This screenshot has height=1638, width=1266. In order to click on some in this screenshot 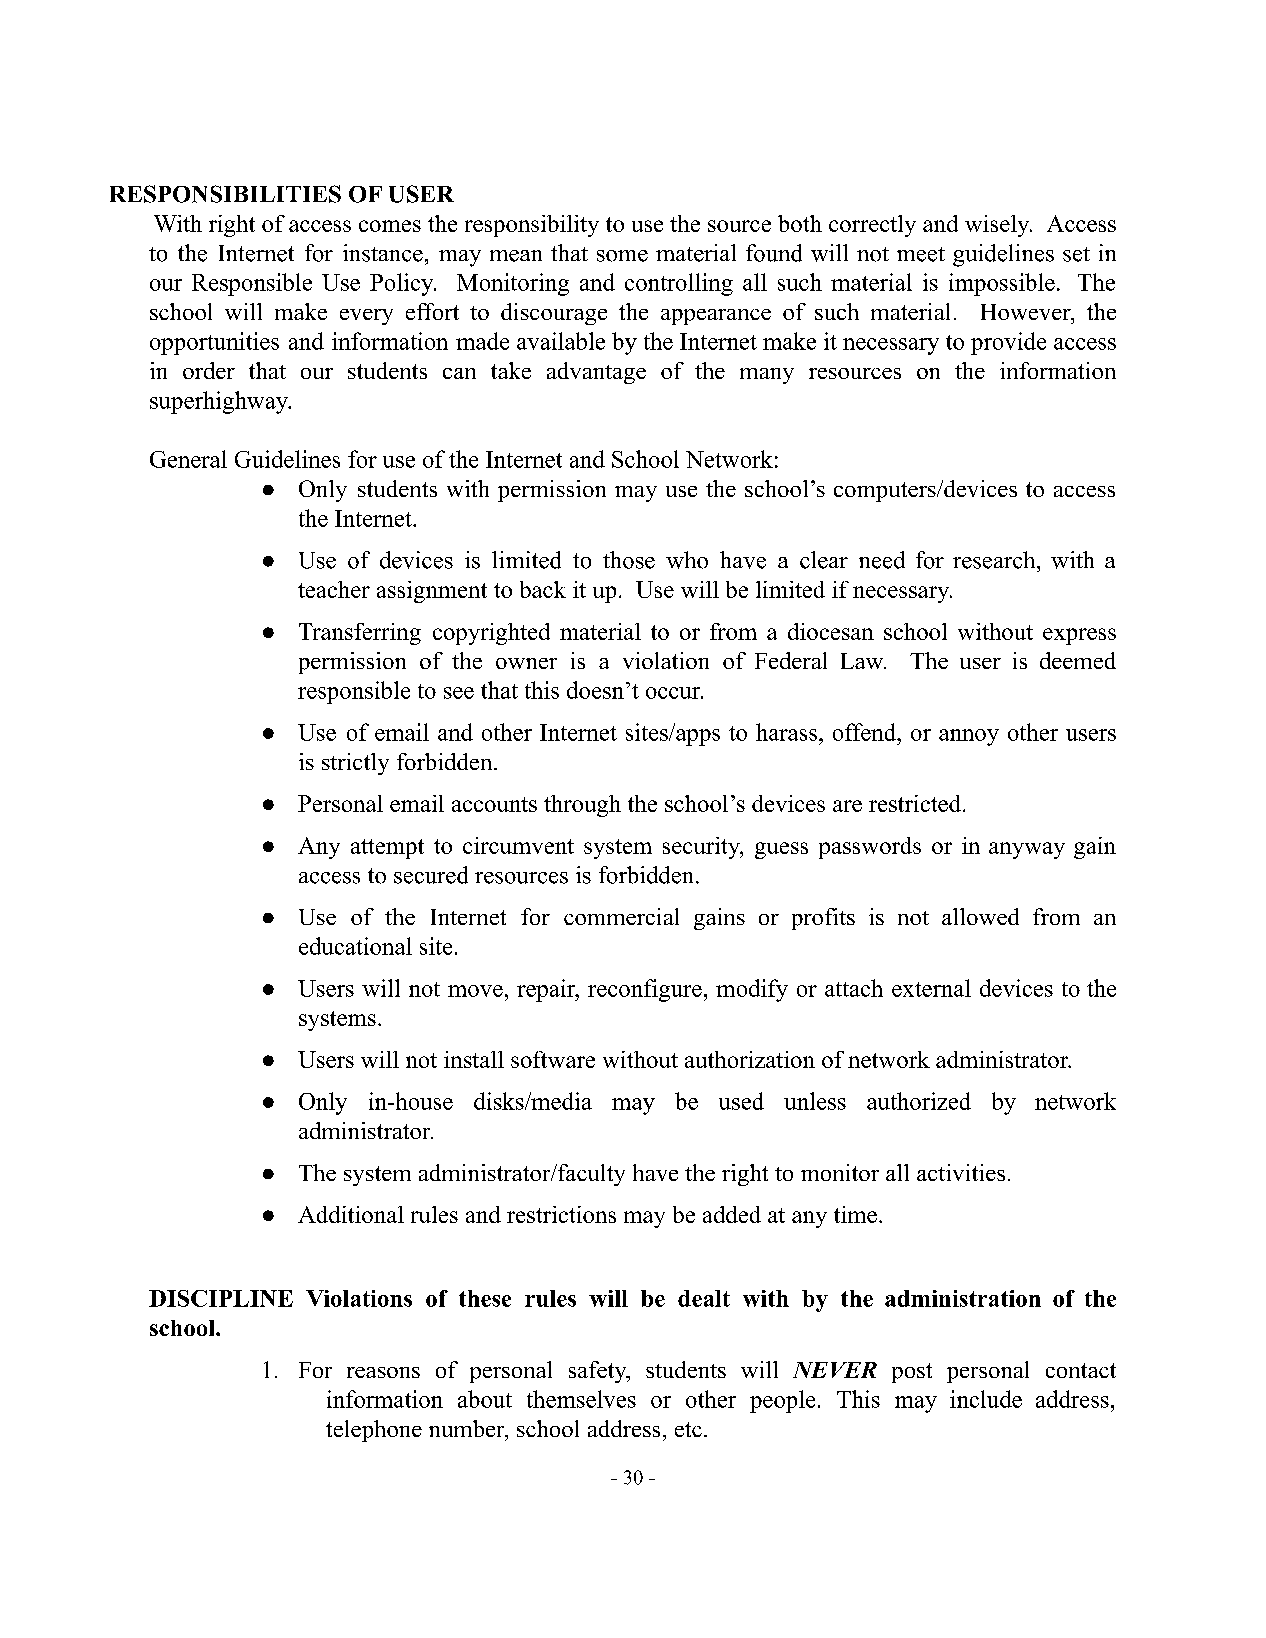, I will do `click(622, 256)`.
